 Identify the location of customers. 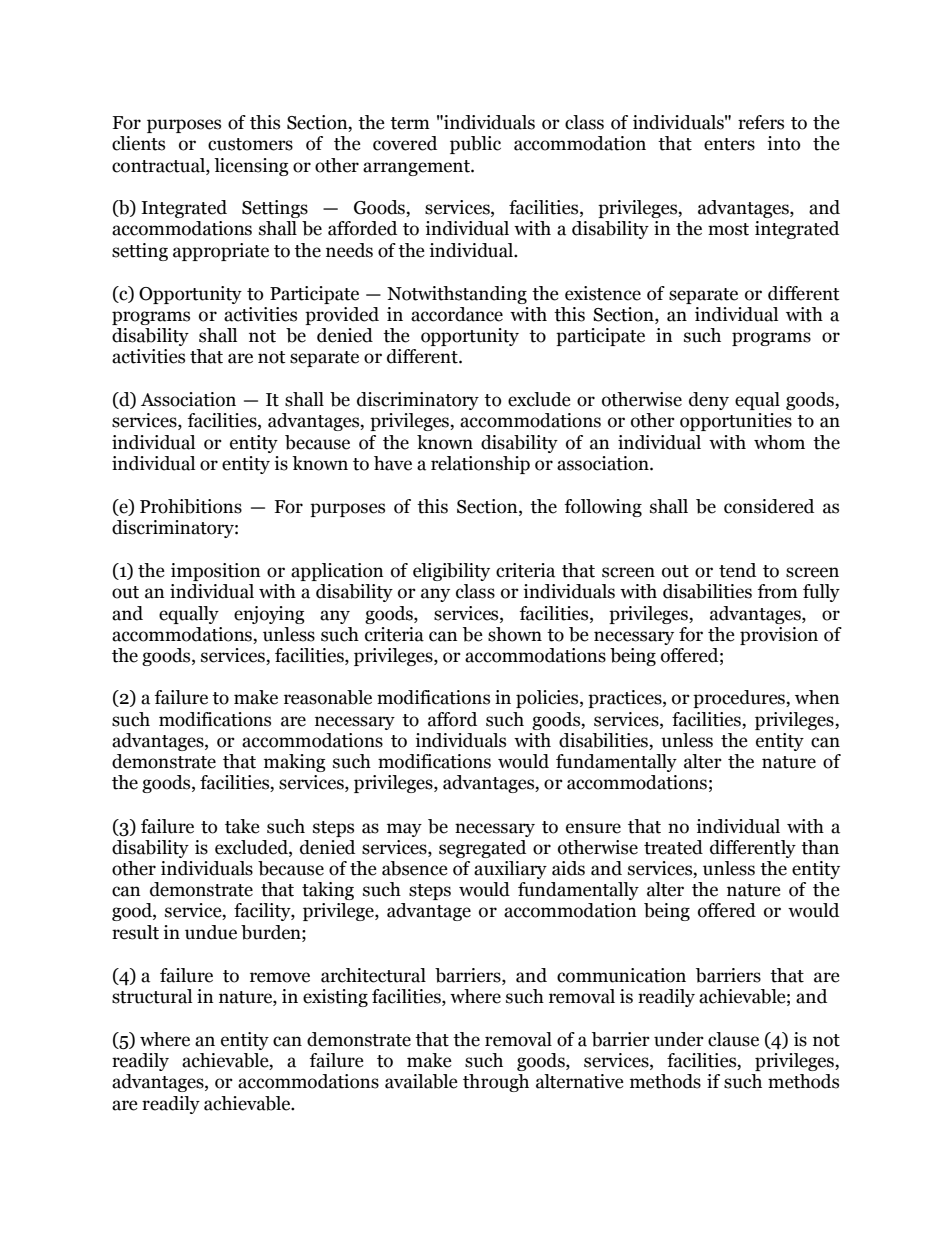
(250, 144).
